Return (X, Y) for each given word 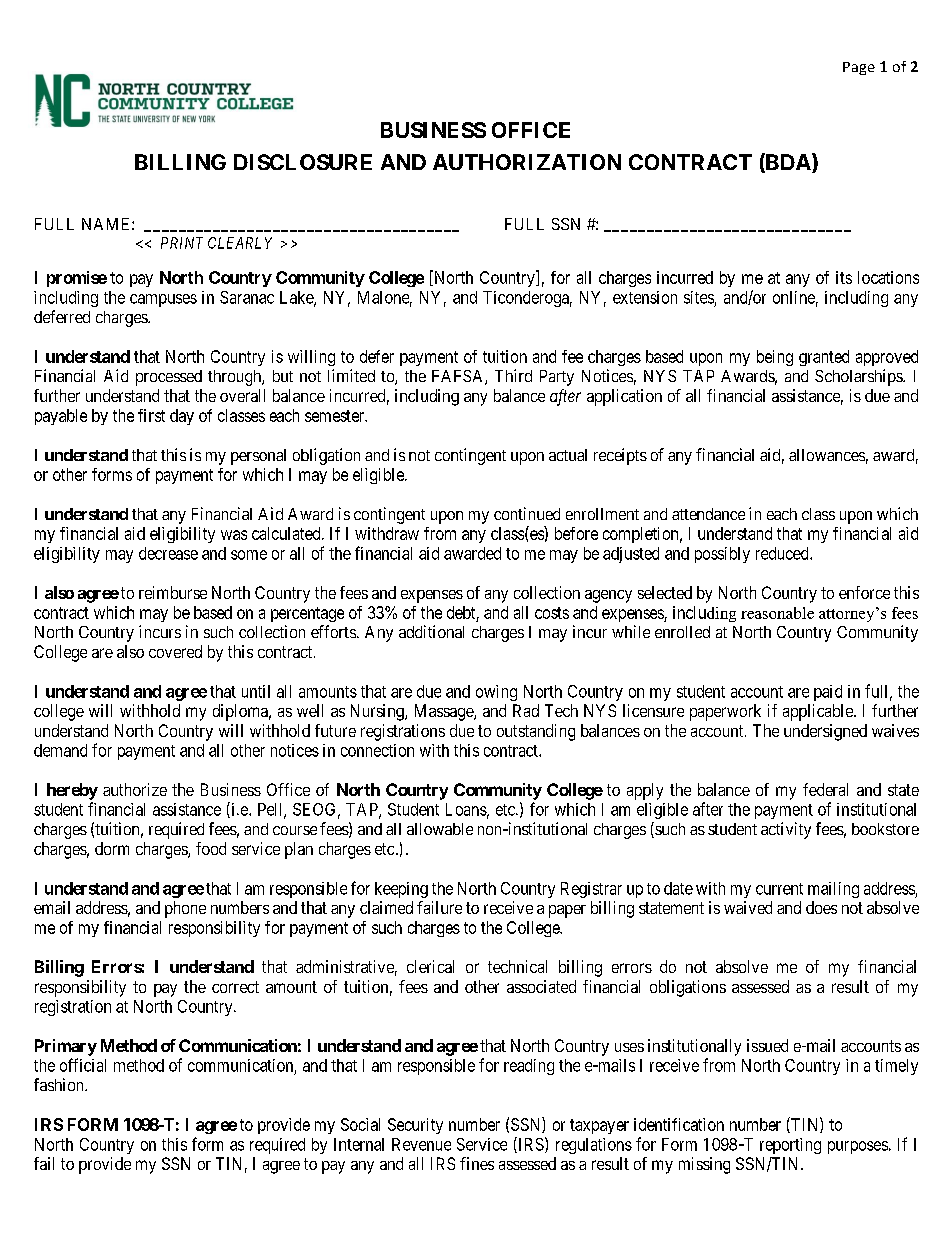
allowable (440, 829)
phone (185, 909)
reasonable (777, 613)
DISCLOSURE (303, 162)
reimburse (173, 592)
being (775, 358)
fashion (60, 1084)
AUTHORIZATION (527, 162)
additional (431, 631)
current (779, 889)
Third (513, 375)
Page (859, 68)
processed (169, 378)
